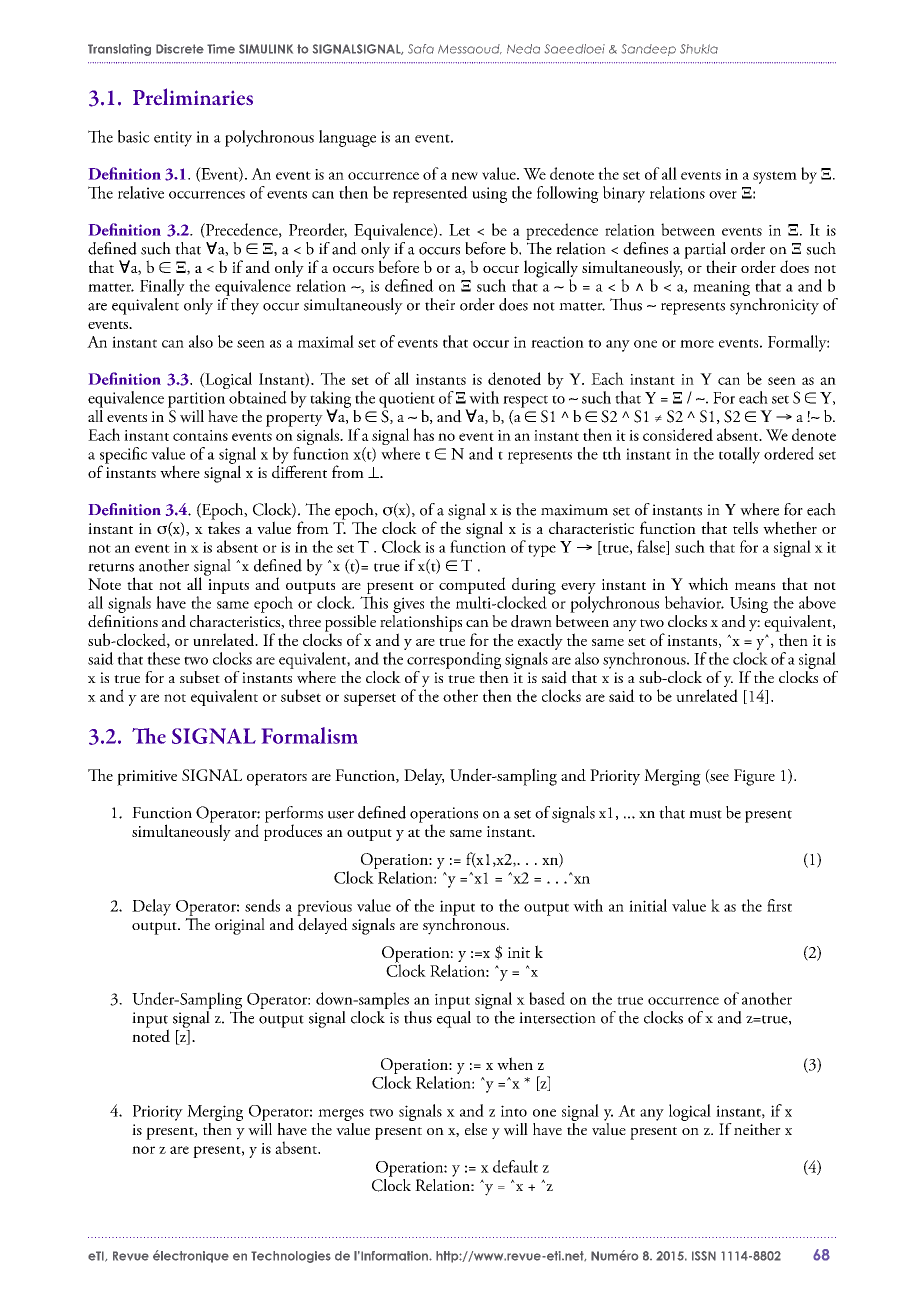 The image size is (924, 1308). Describe the element at coordinates (193, 96) in the screenshot. I see `Preliminaries` at that location.
